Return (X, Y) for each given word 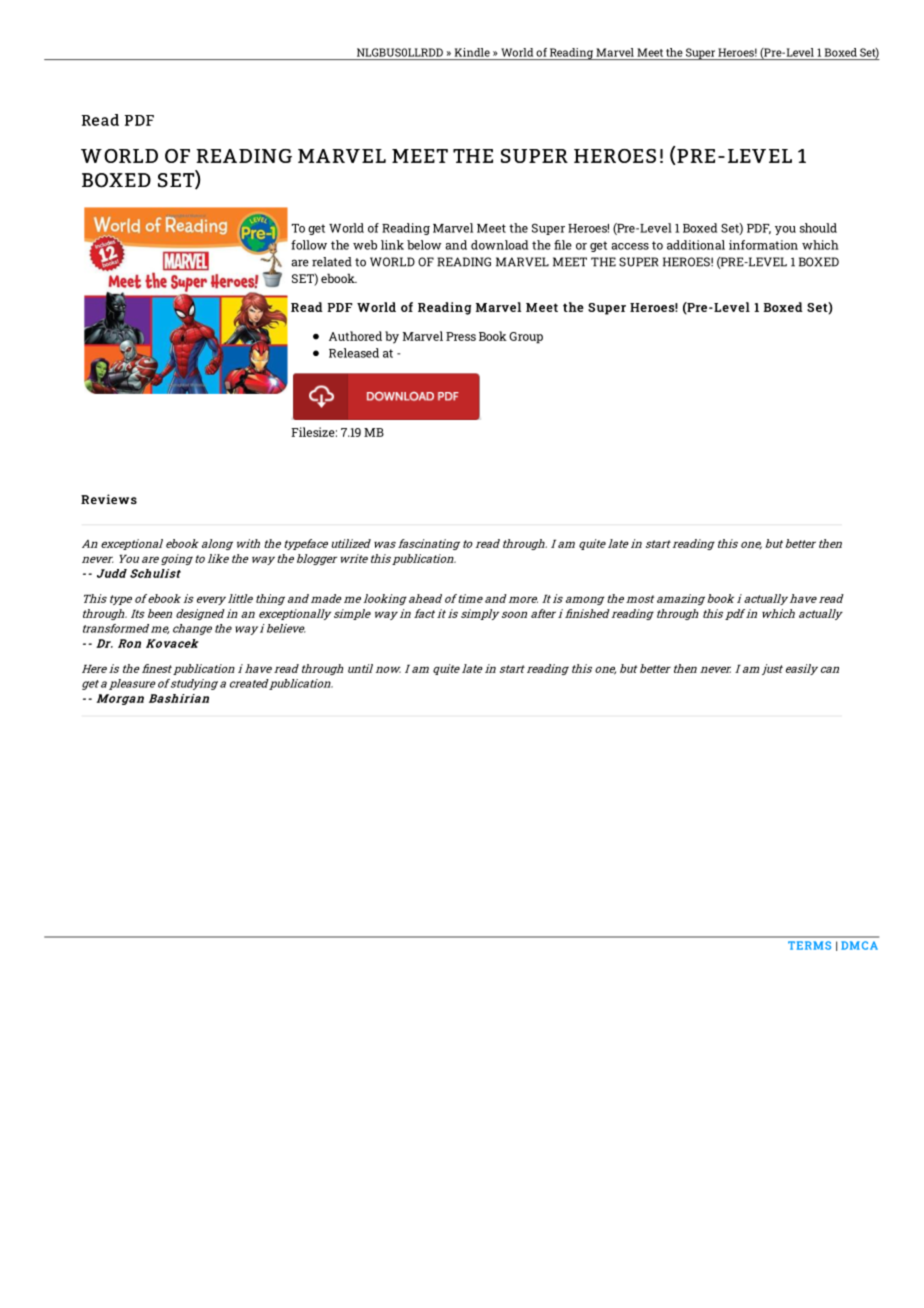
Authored (355, 336)
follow (309, 245)
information (763, 245)
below (424, 245)
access (630, 246)
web (365, 245)
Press (461, 336)
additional (696, 245)
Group (526, 338)
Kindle (472, 52)
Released (354, 353)
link (392, 245)
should (818, 228)
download (499, 245)
